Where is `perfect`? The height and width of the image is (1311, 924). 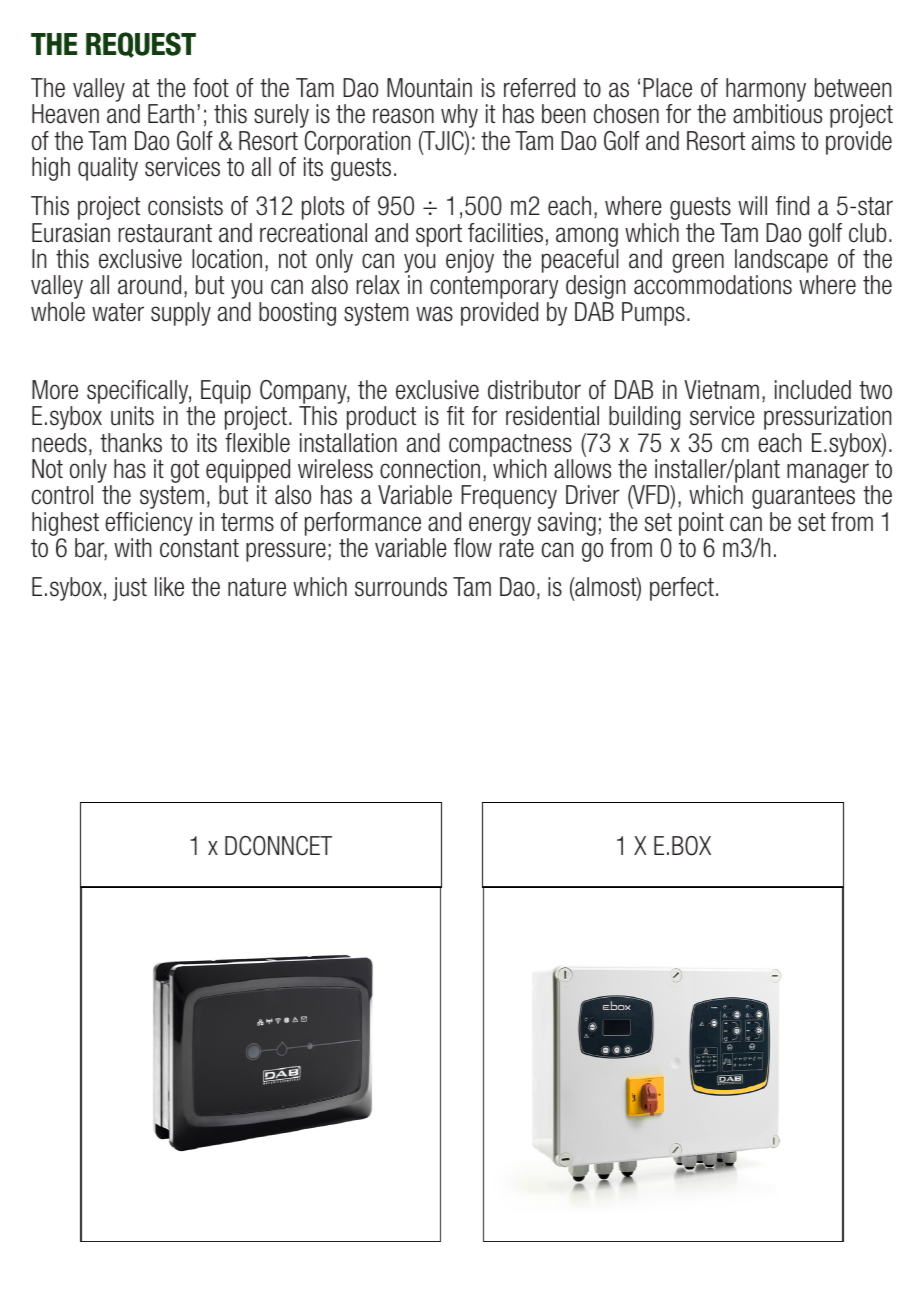 perfect is located at coordinates (682, 589).
